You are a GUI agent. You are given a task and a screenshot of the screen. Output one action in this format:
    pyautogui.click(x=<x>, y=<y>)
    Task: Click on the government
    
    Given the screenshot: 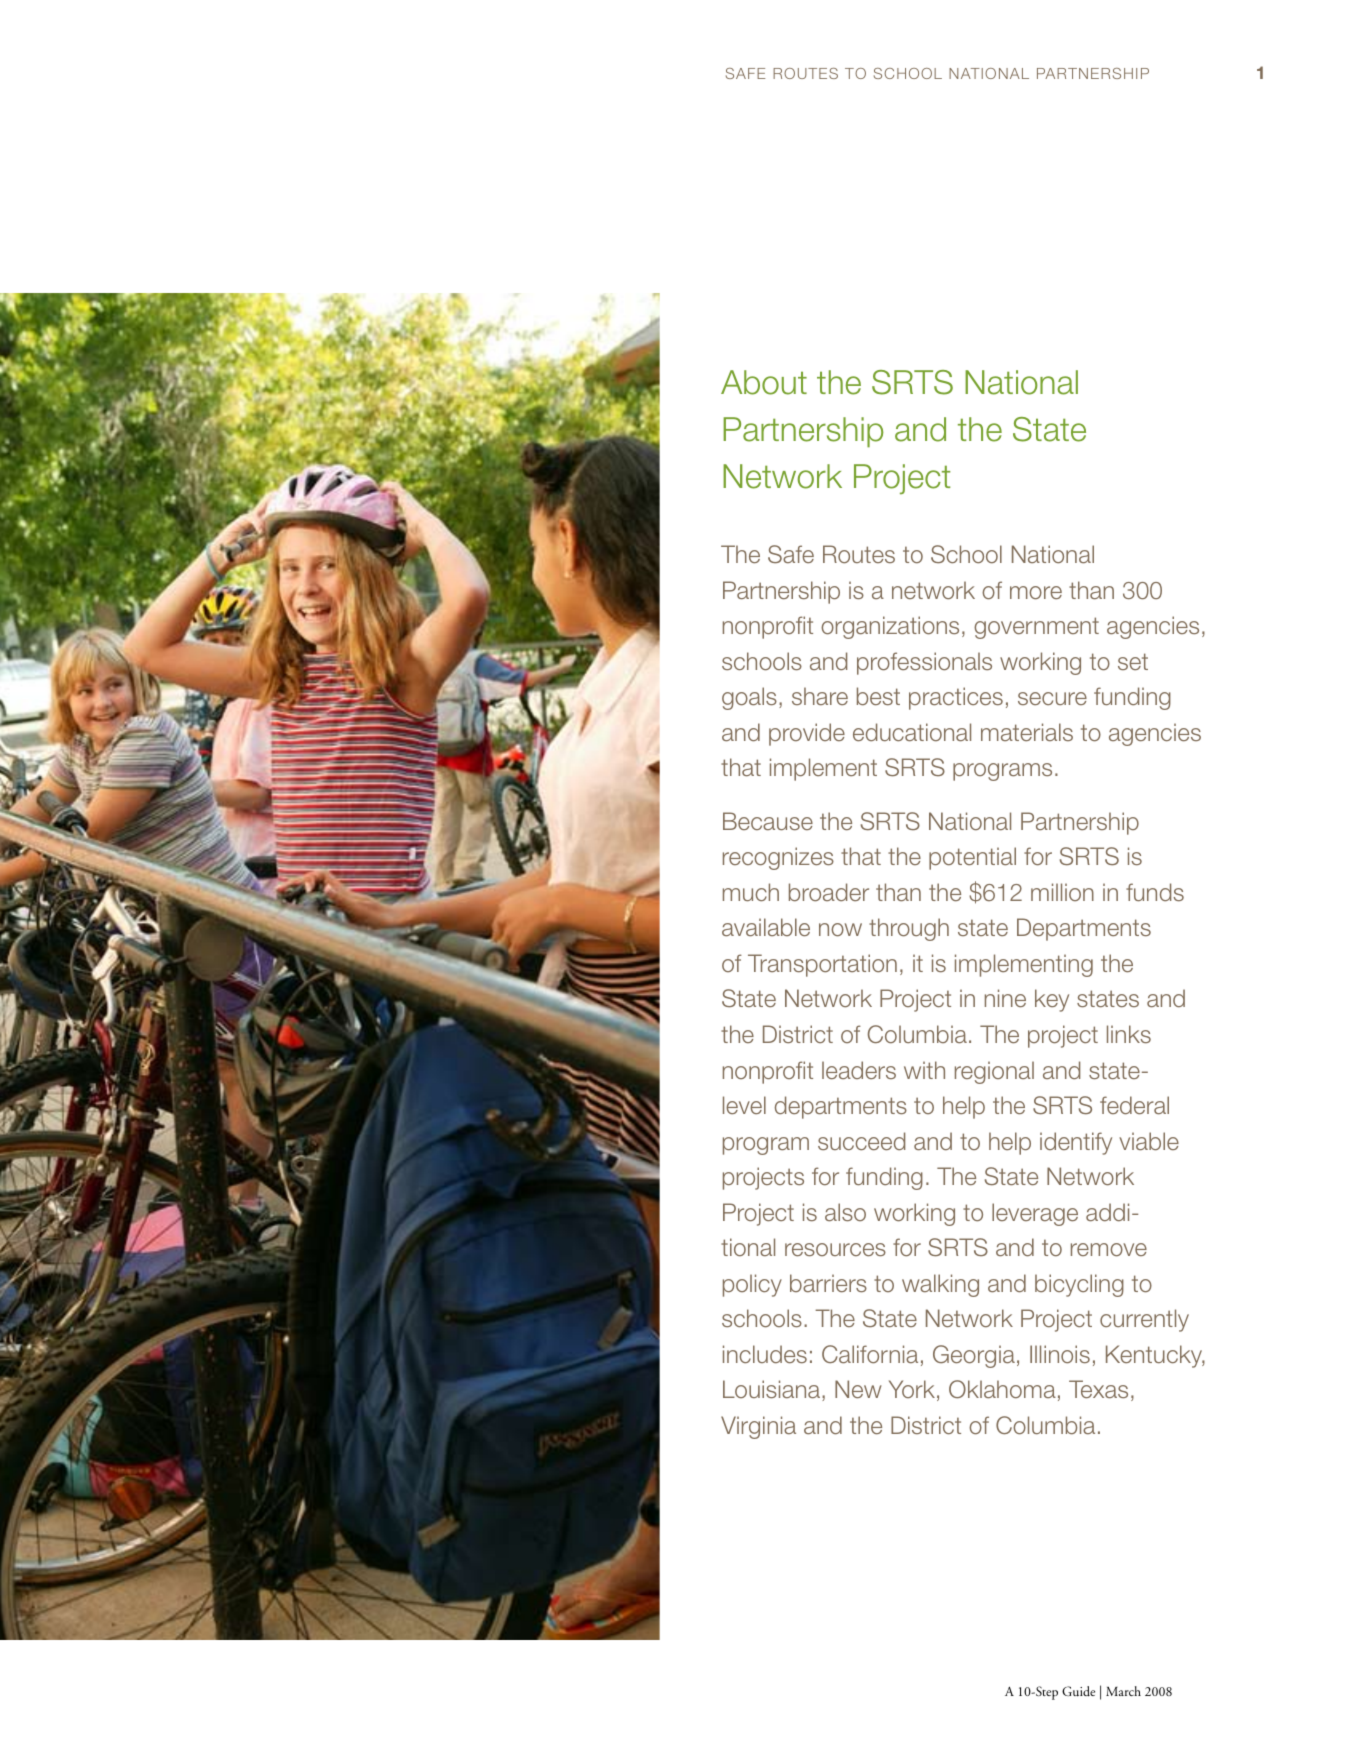 What is the action you would take?
    pyautogui.click(x=1036, y=628)
